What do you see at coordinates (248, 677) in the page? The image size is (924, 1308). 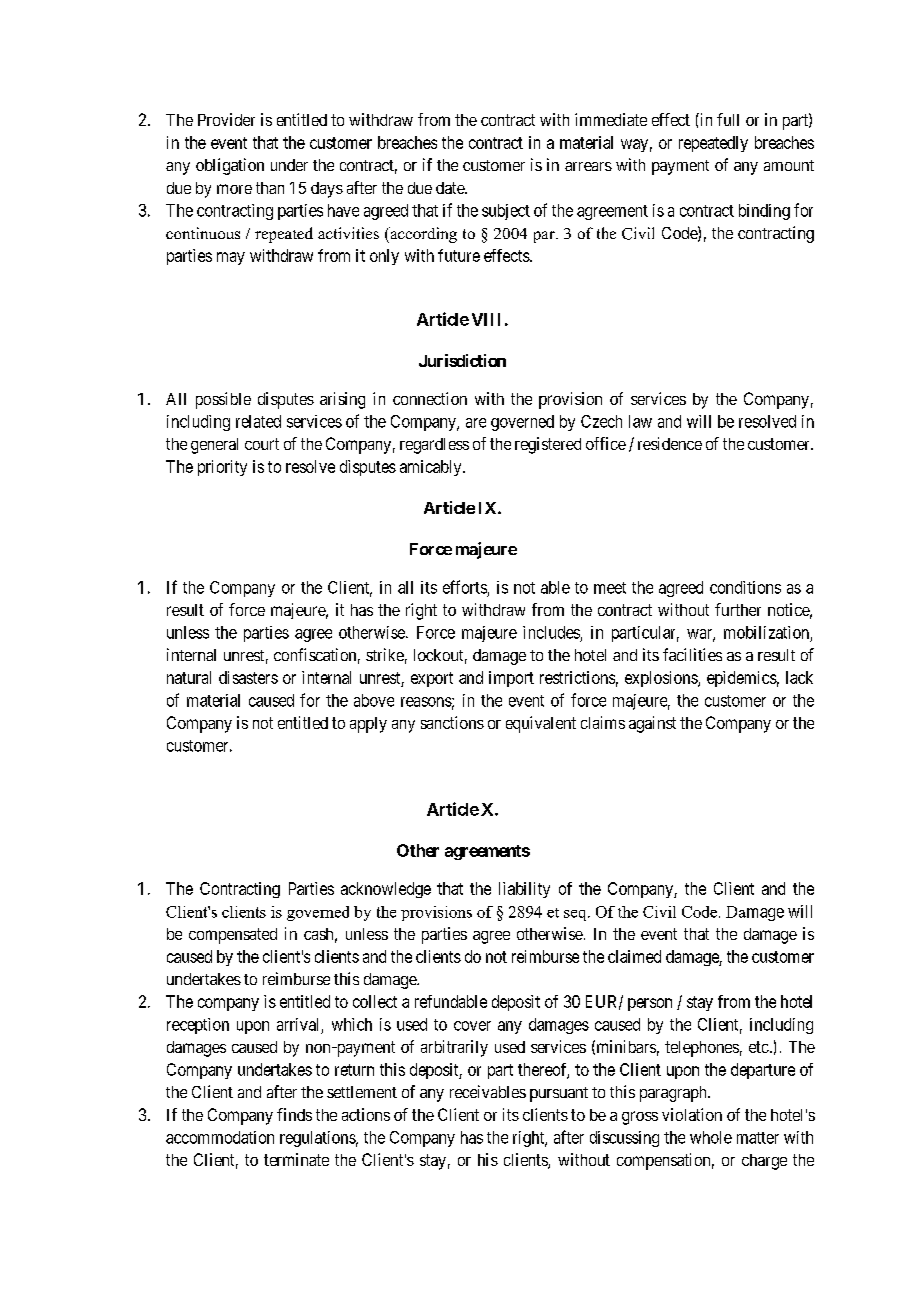 I see `disasters` at bounding box center [248, 677].
